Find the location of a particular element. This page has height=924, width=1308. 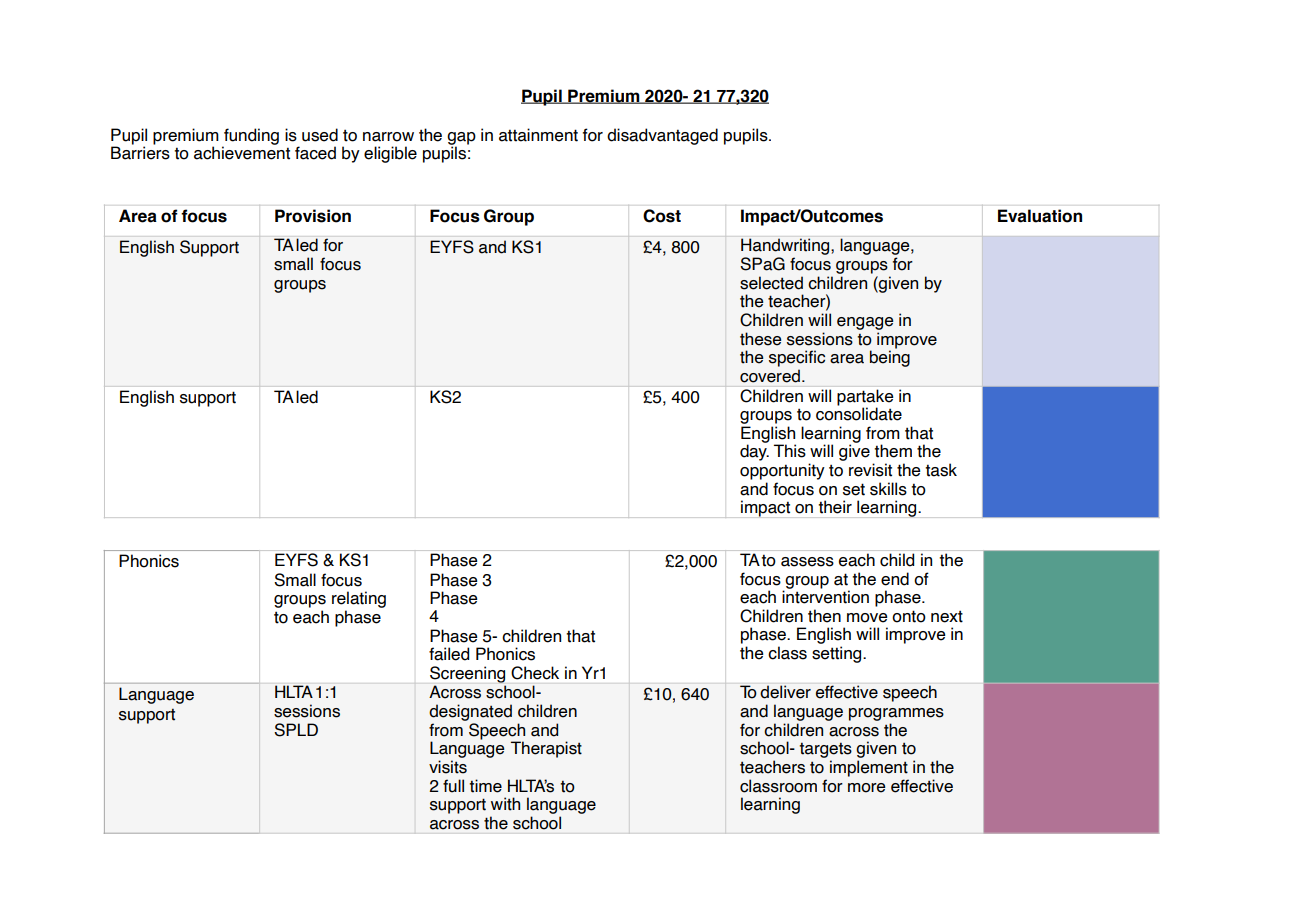

SPLD is located at coordinates (296, 730).
